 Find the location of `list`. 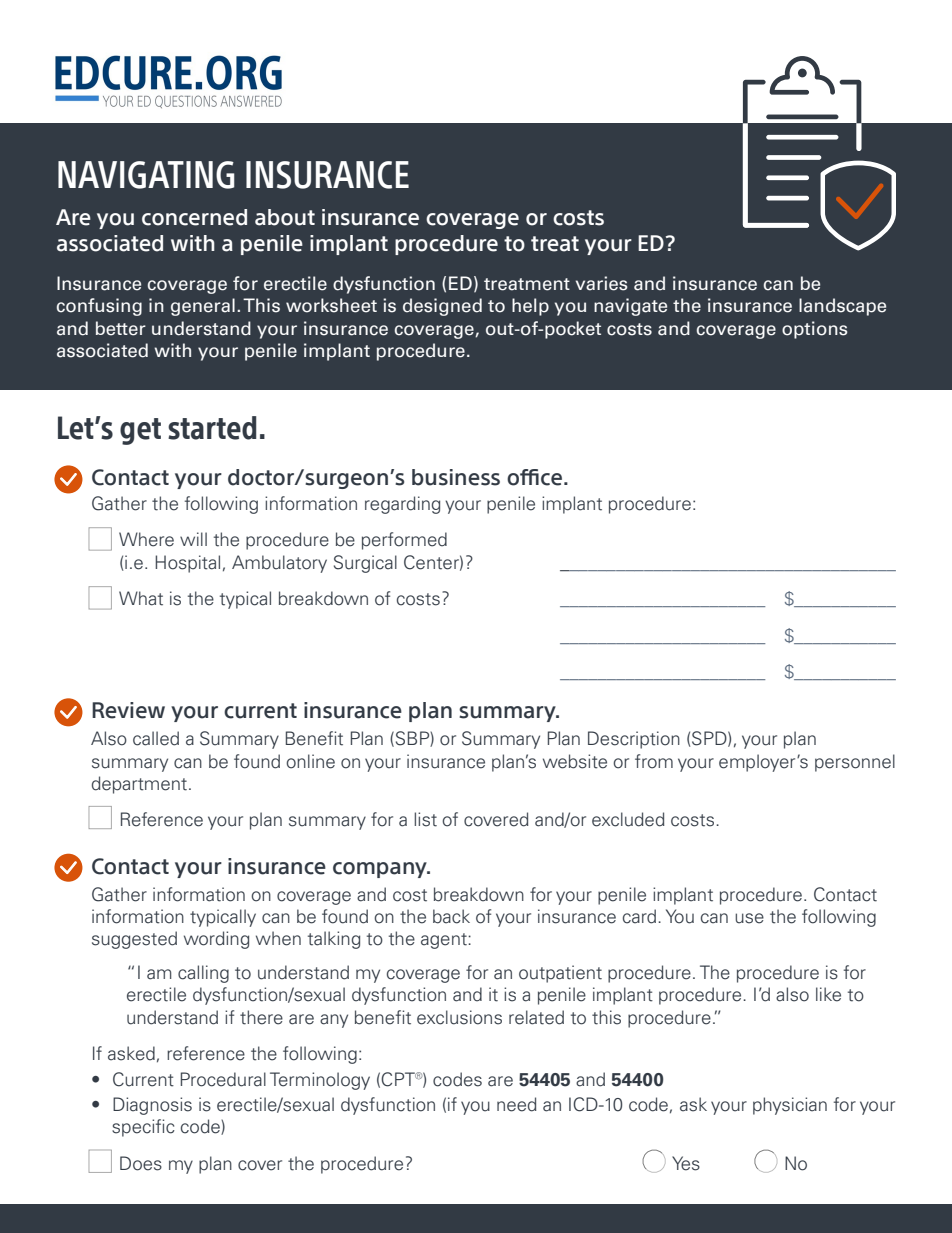

list is located at coordinates (425, 819).
